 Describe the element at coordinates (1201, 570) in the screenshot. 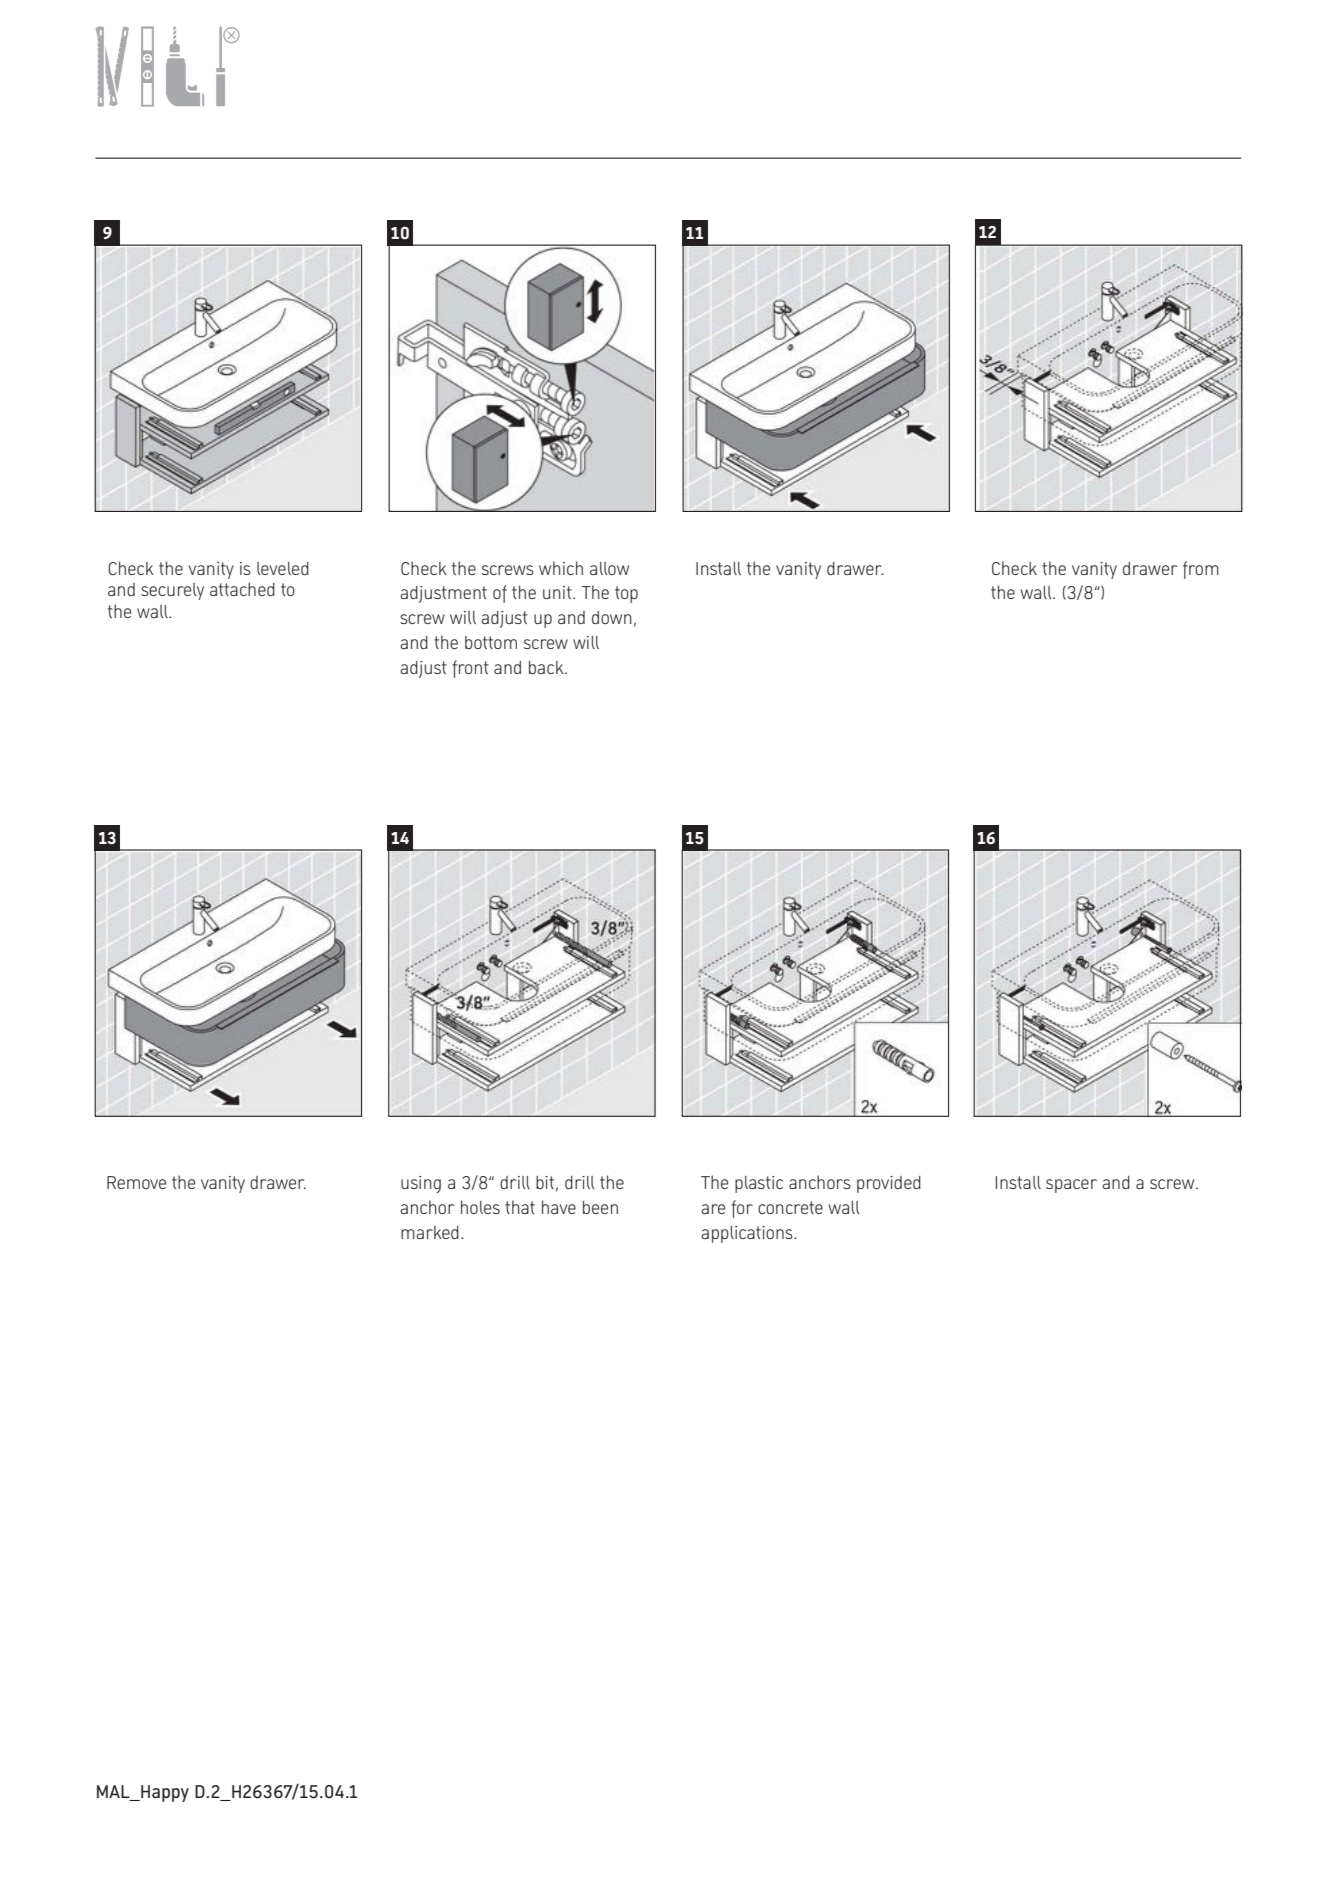

I see `from` at that location.
